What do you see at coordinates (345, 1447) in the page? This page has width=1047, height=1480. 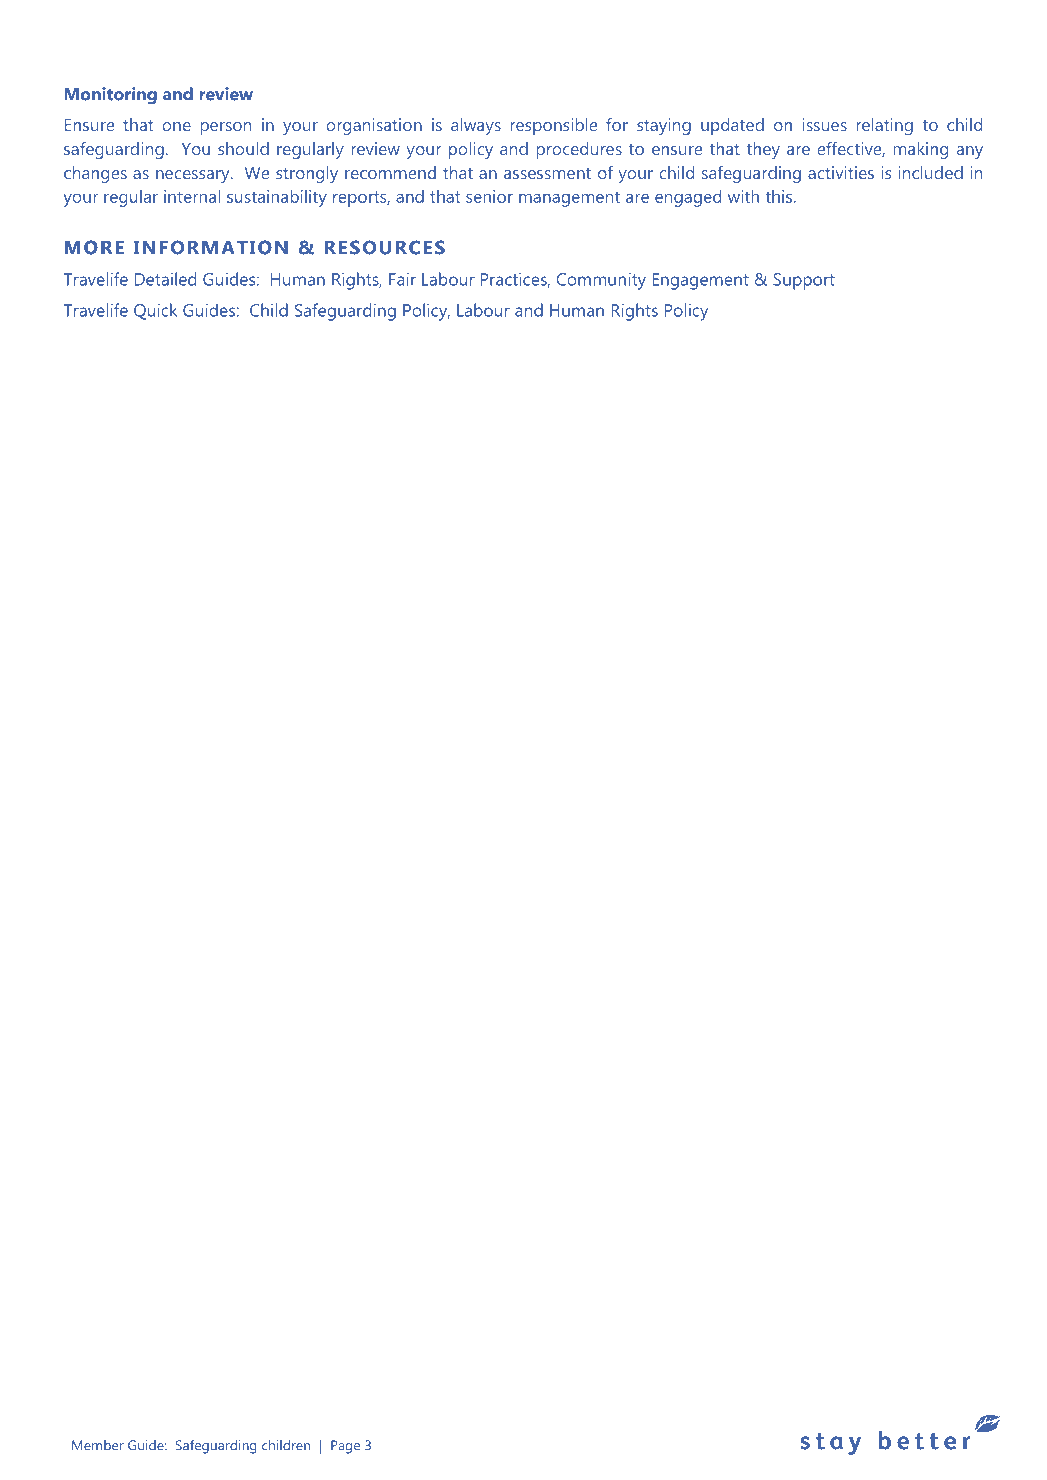 I see `Page` at bounding box center [345, 1447].
